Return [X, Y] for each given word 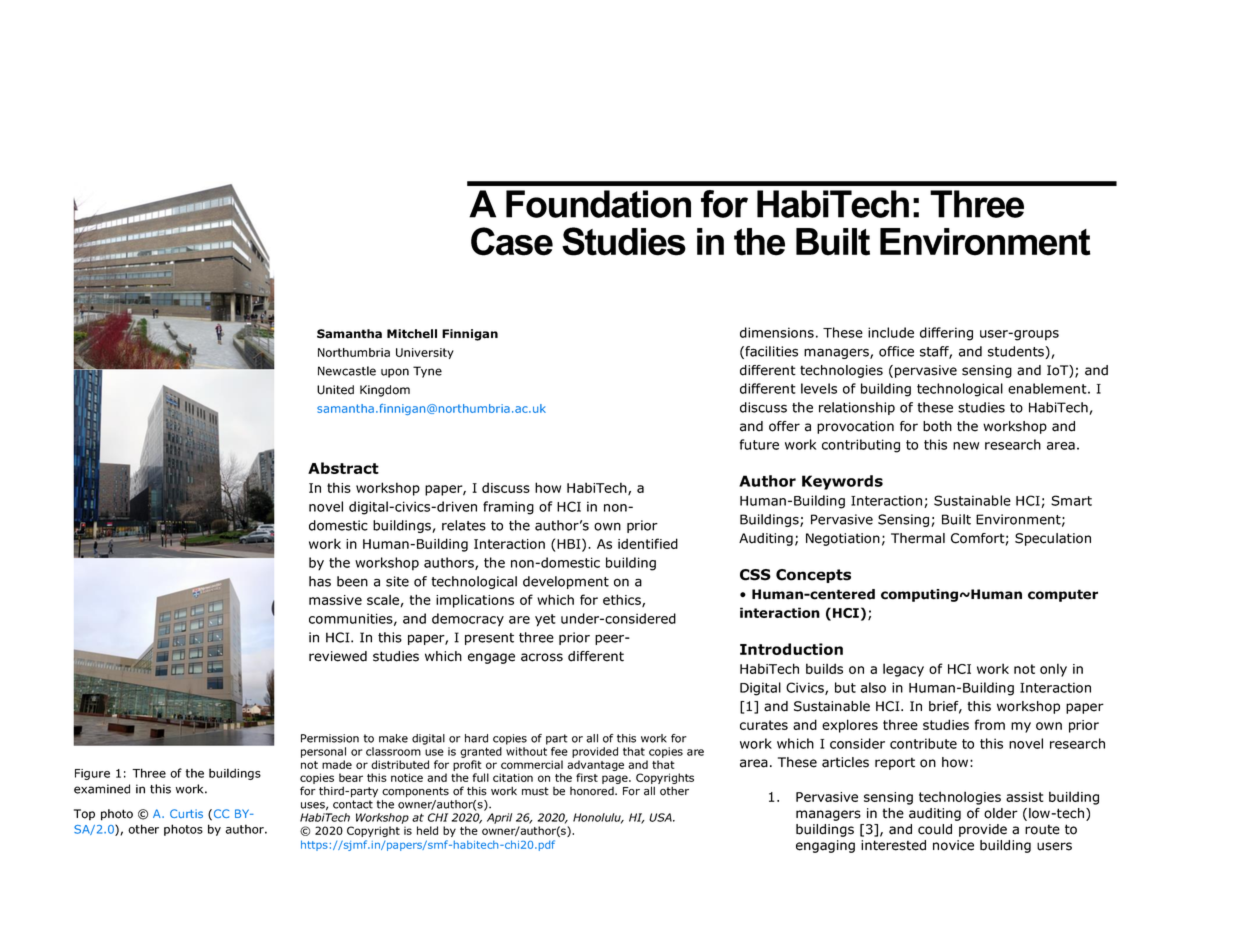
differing [946, 334]
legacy [903, 670]
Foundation [598, 204]
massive [335, 600]
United [335, 390]
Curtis [186, 813]
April [499, 818]
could [935, 829]
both [937, 426]
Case [512, 241]
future [759, 444]
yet [545, 620]
